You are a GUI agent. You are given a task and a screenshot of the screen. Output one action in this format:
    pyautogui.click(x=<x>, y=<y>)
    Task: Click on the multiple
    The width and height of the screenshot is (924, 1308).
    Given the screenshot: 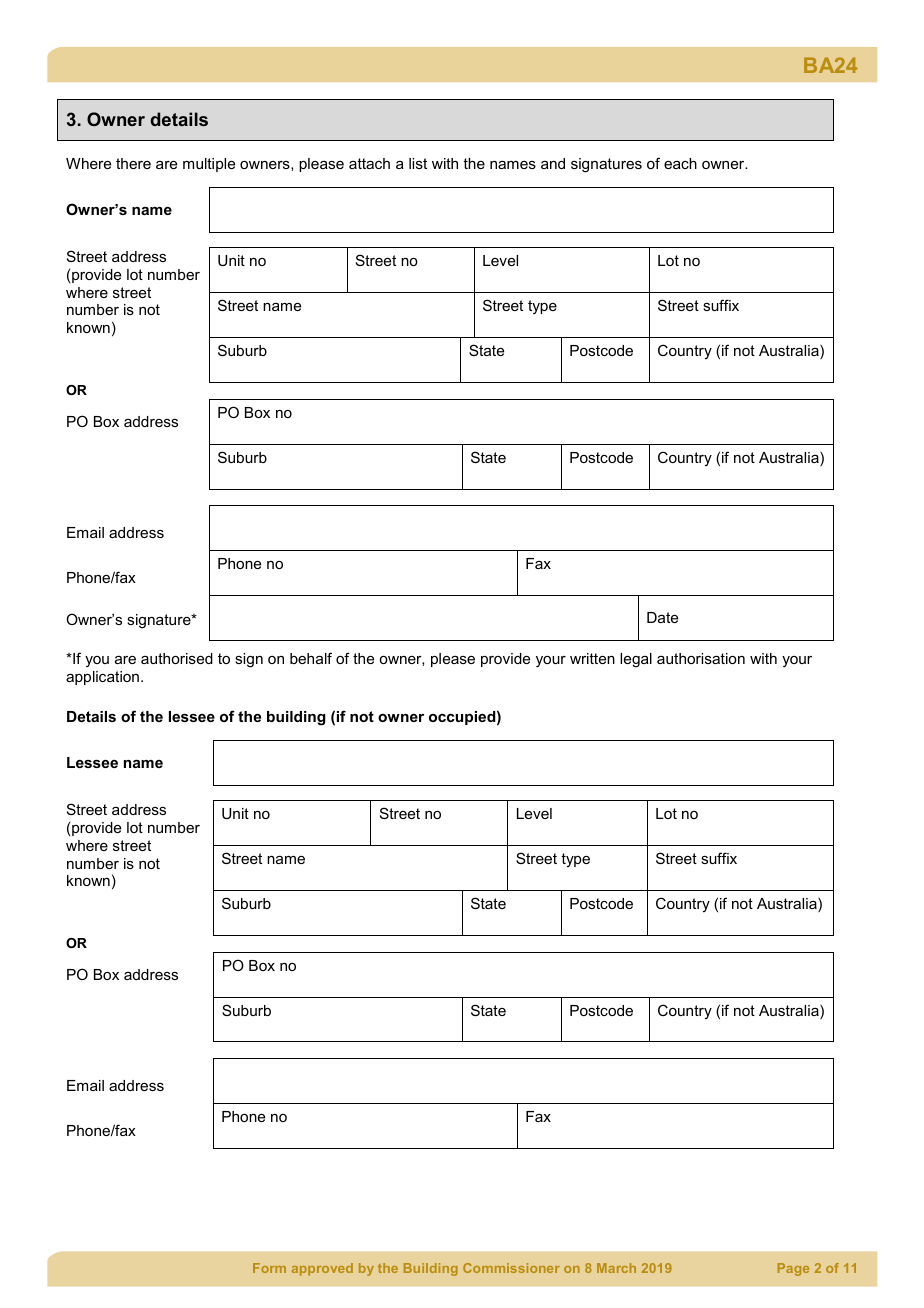 What is the action you would take?
    pyautogui.click(x=209, y=165)
